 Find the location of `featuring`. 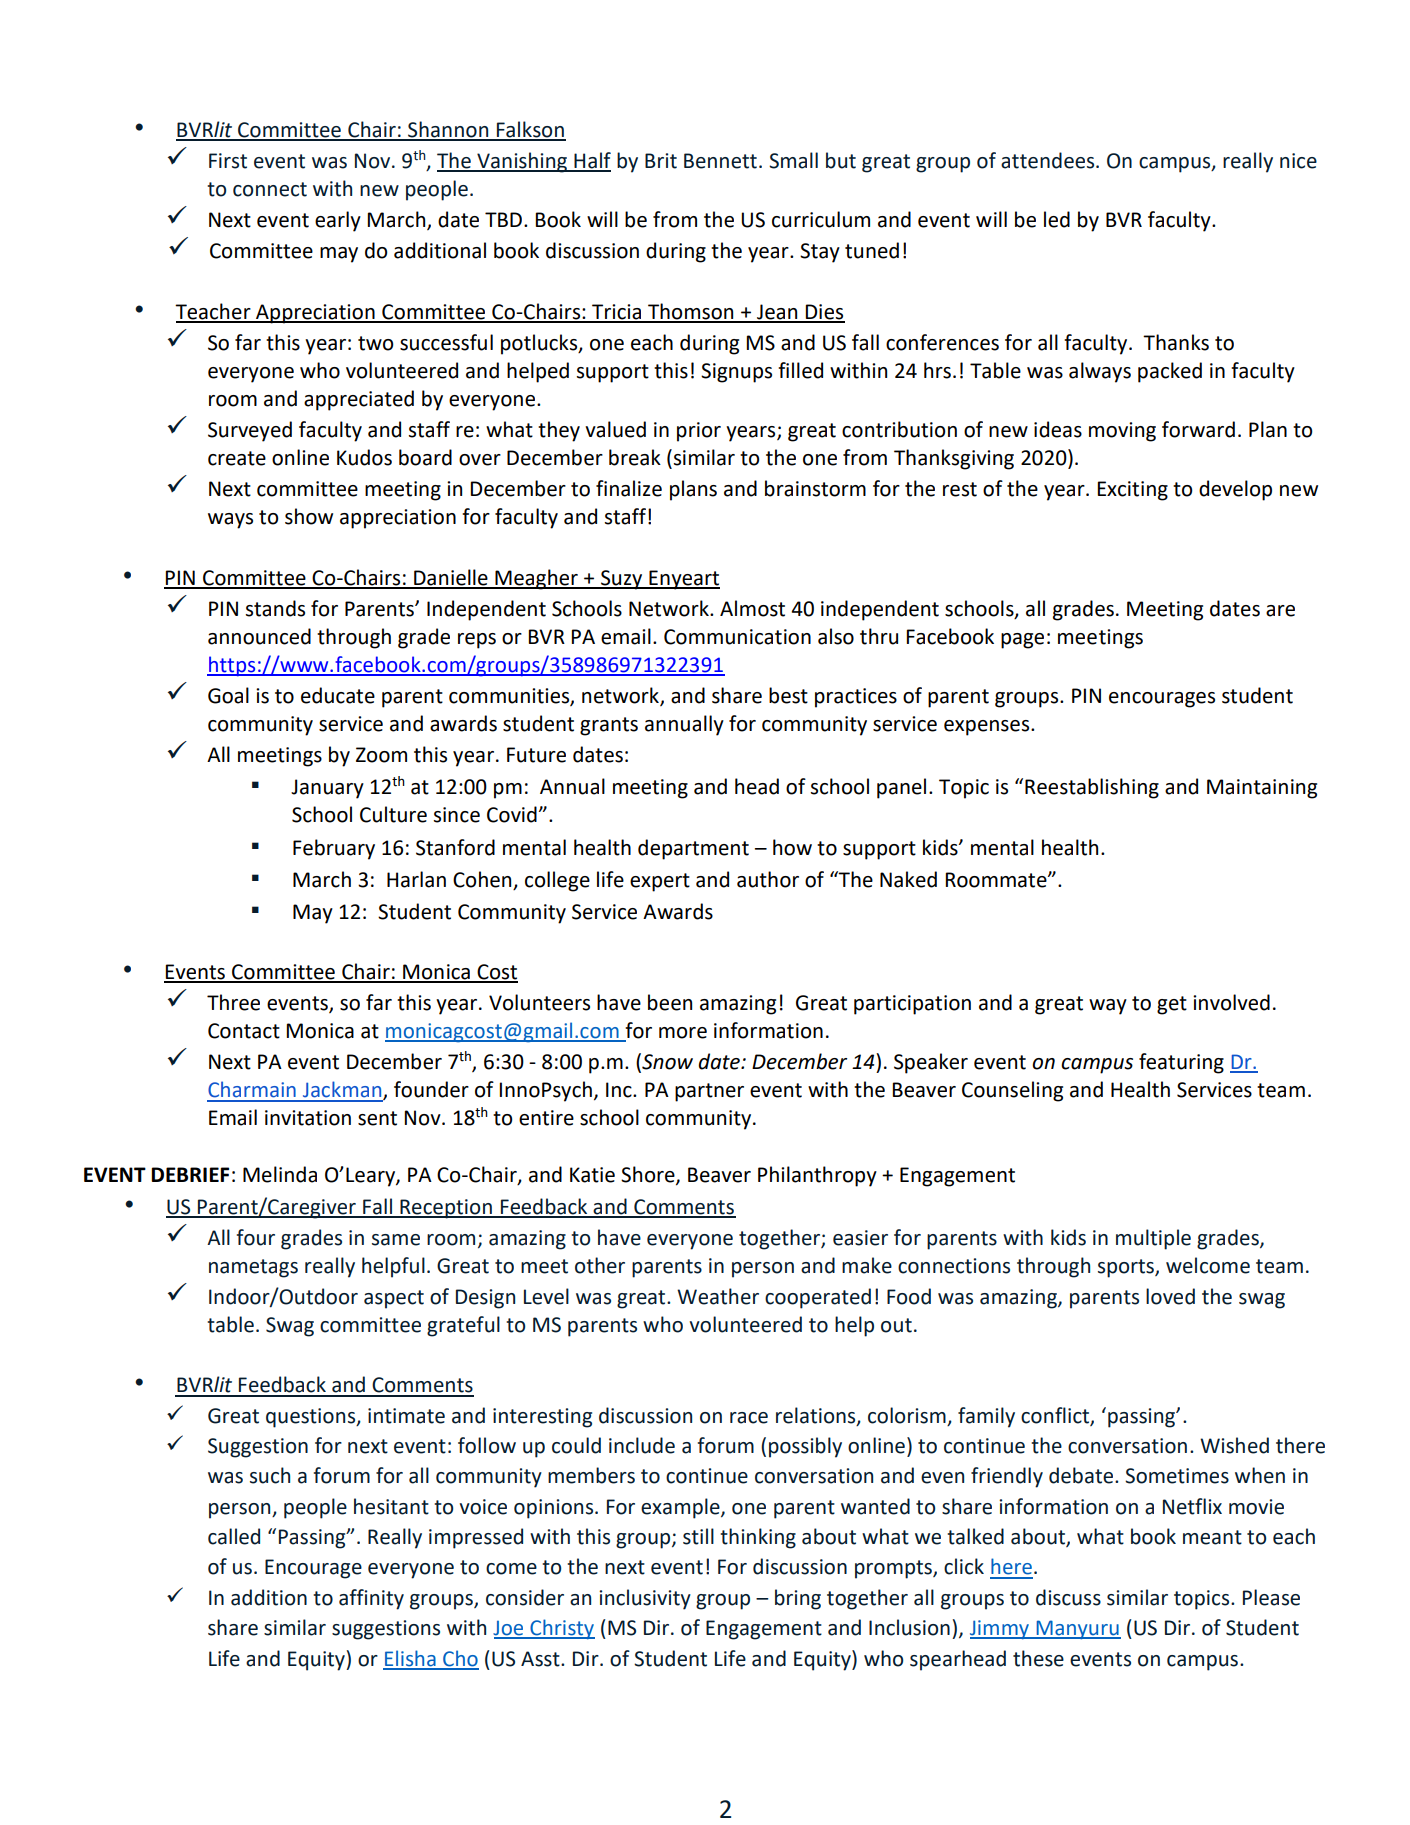

featuring is located at coordinates (1181, 1063).
